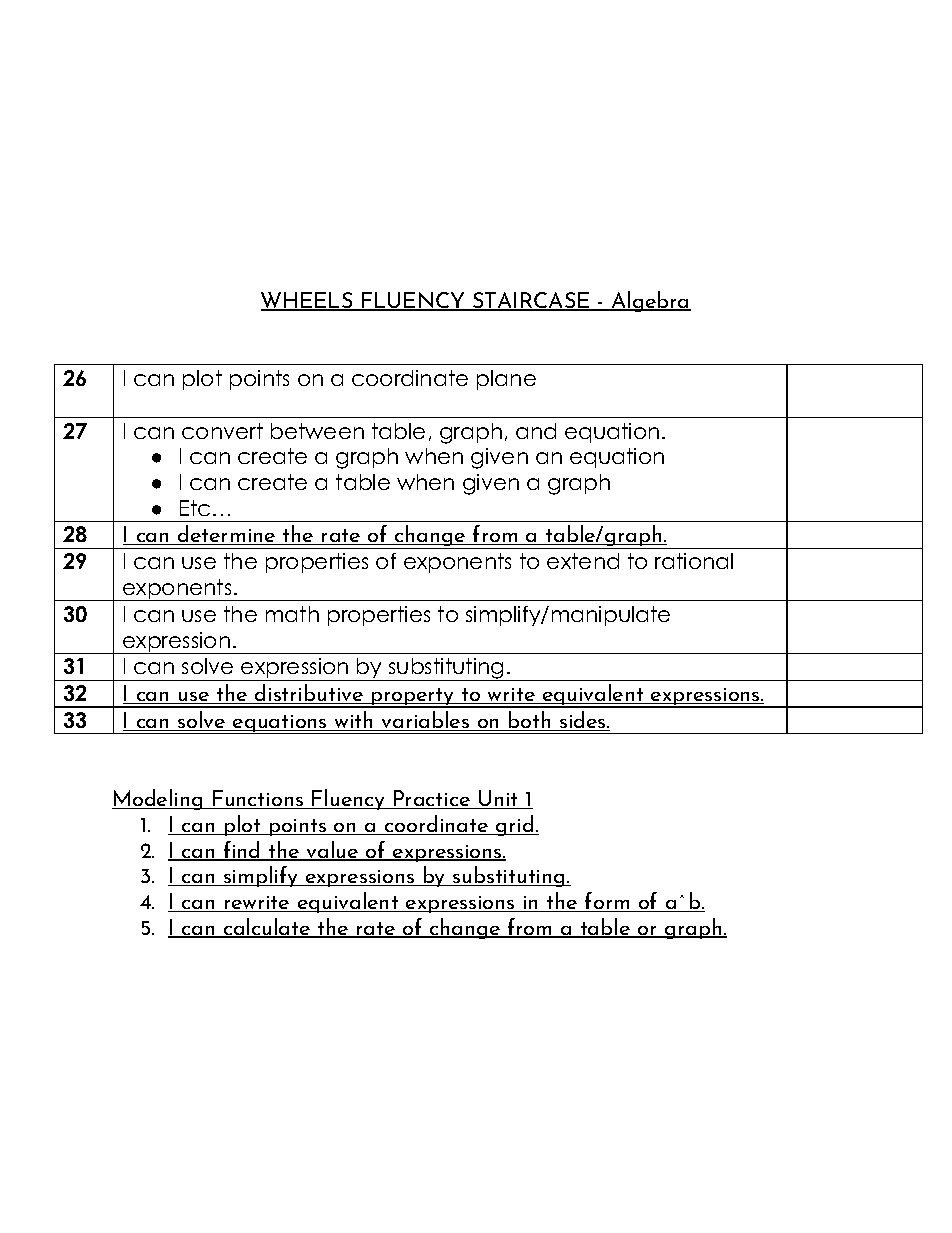 The image size is (952, 1233). Describe the element at coordinates (258, 799) in the document. I see `Functions` at that location.
